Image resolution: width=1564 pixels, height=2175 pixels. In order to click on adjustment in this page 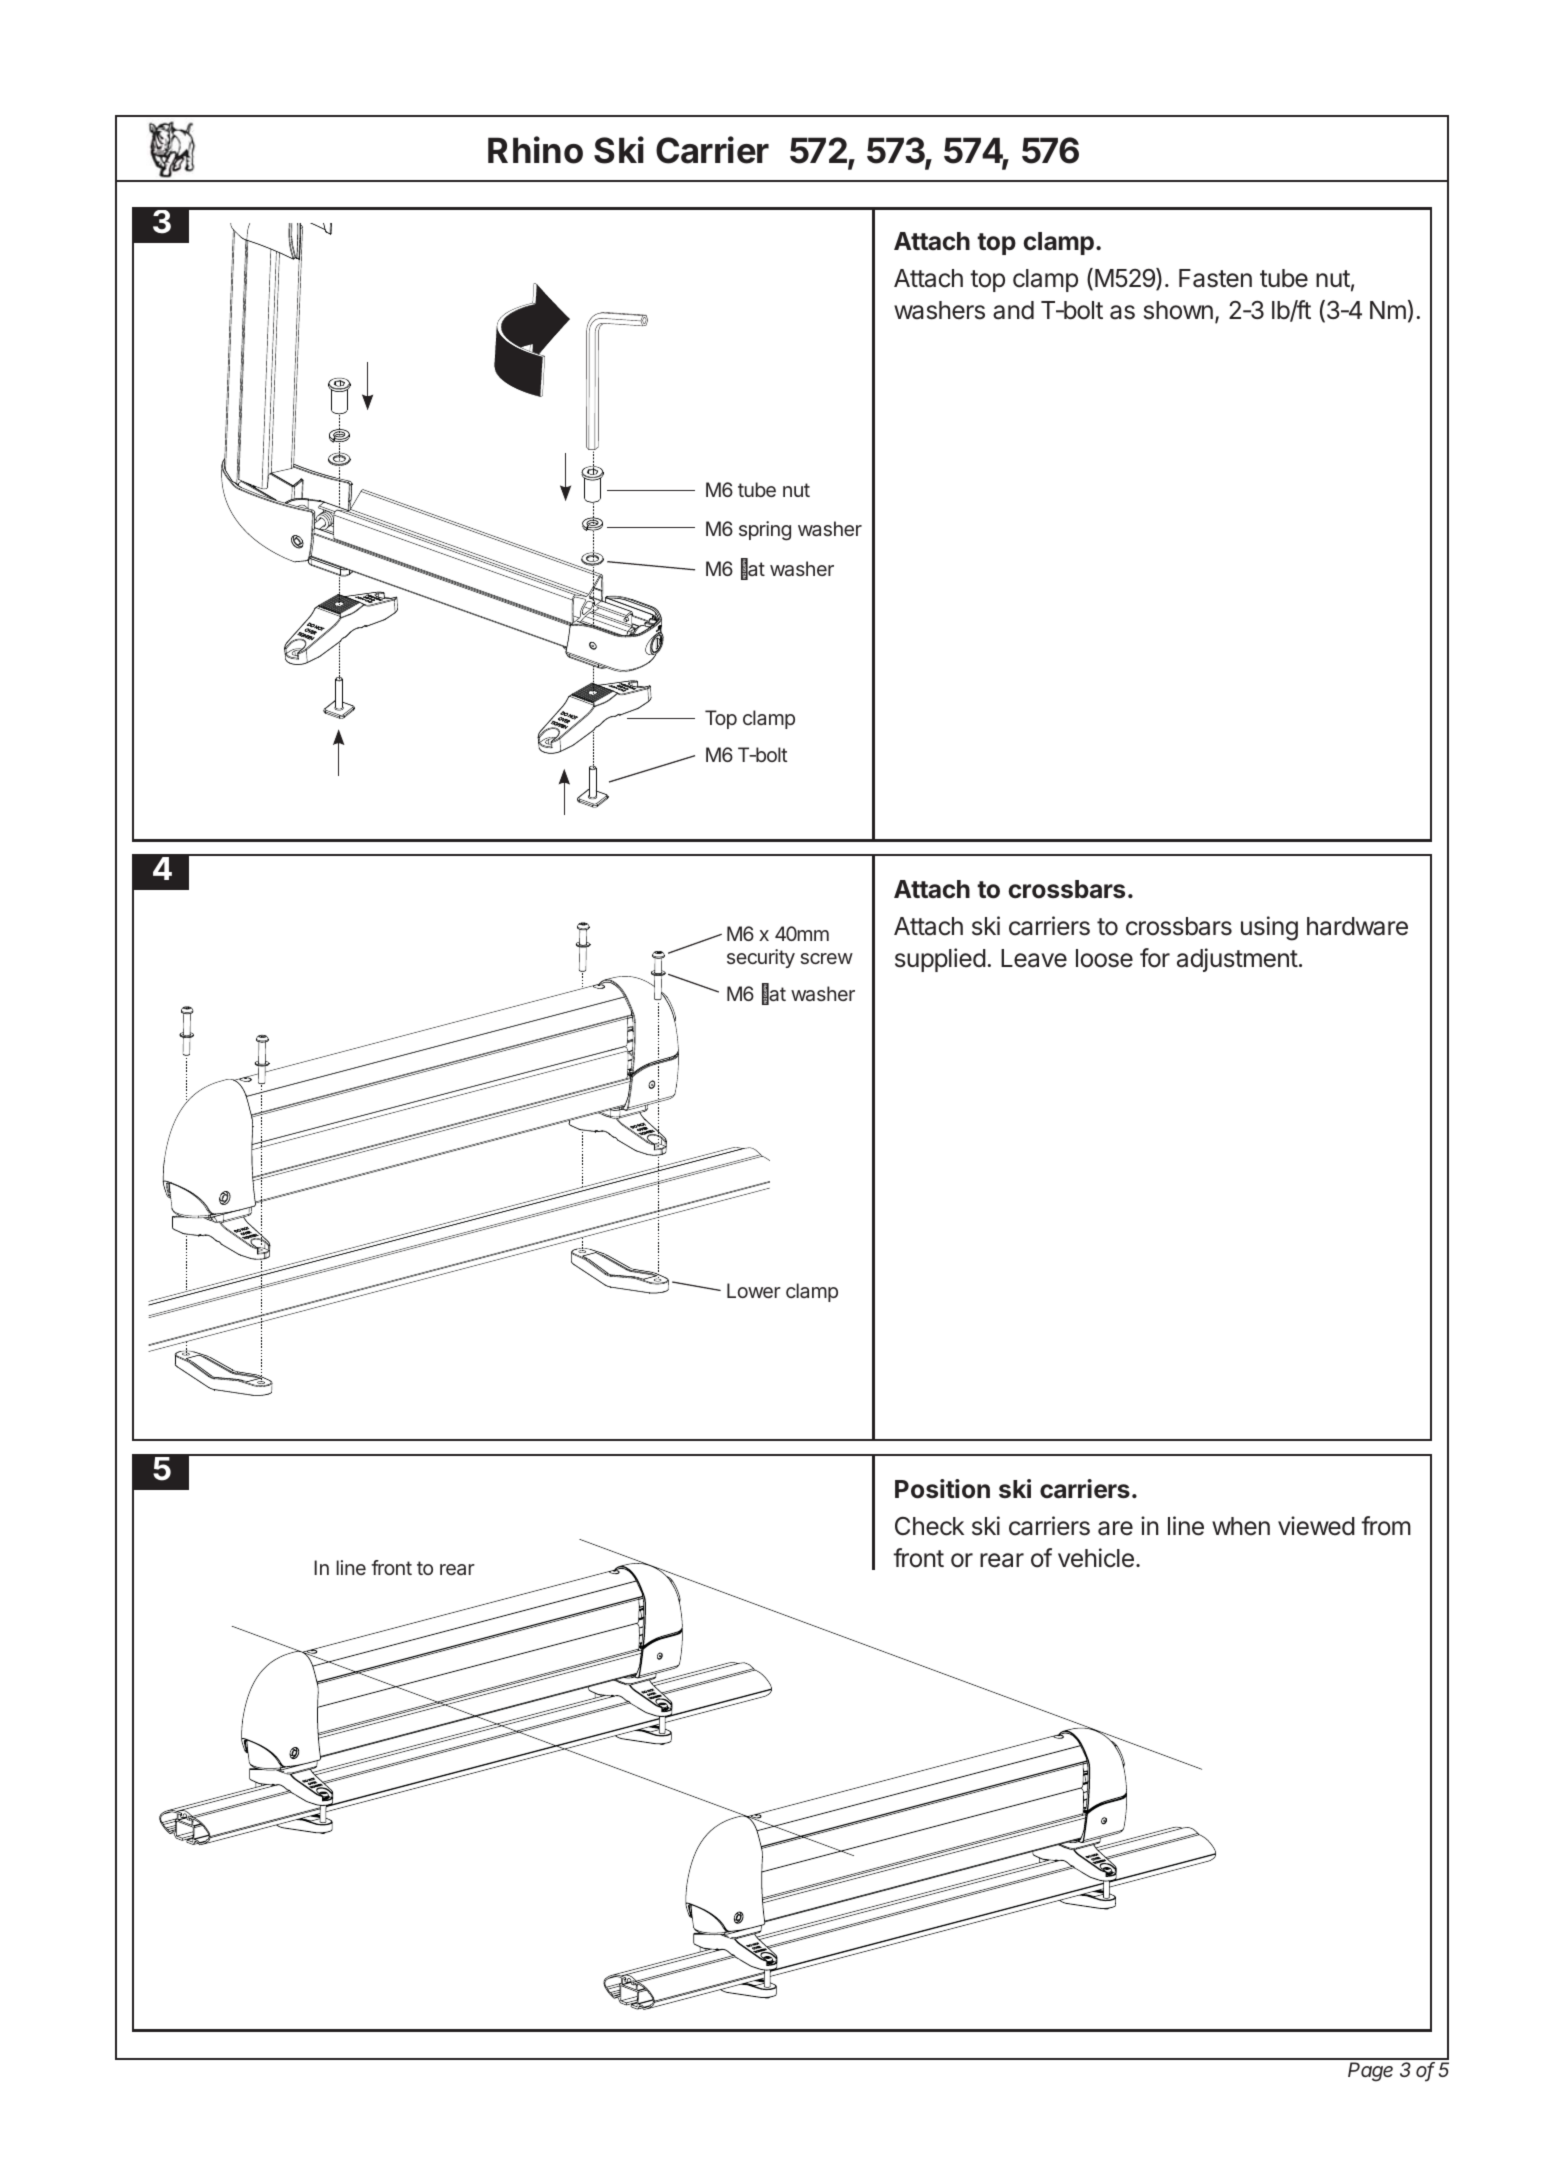, I will do `click(1237, 960)`.
